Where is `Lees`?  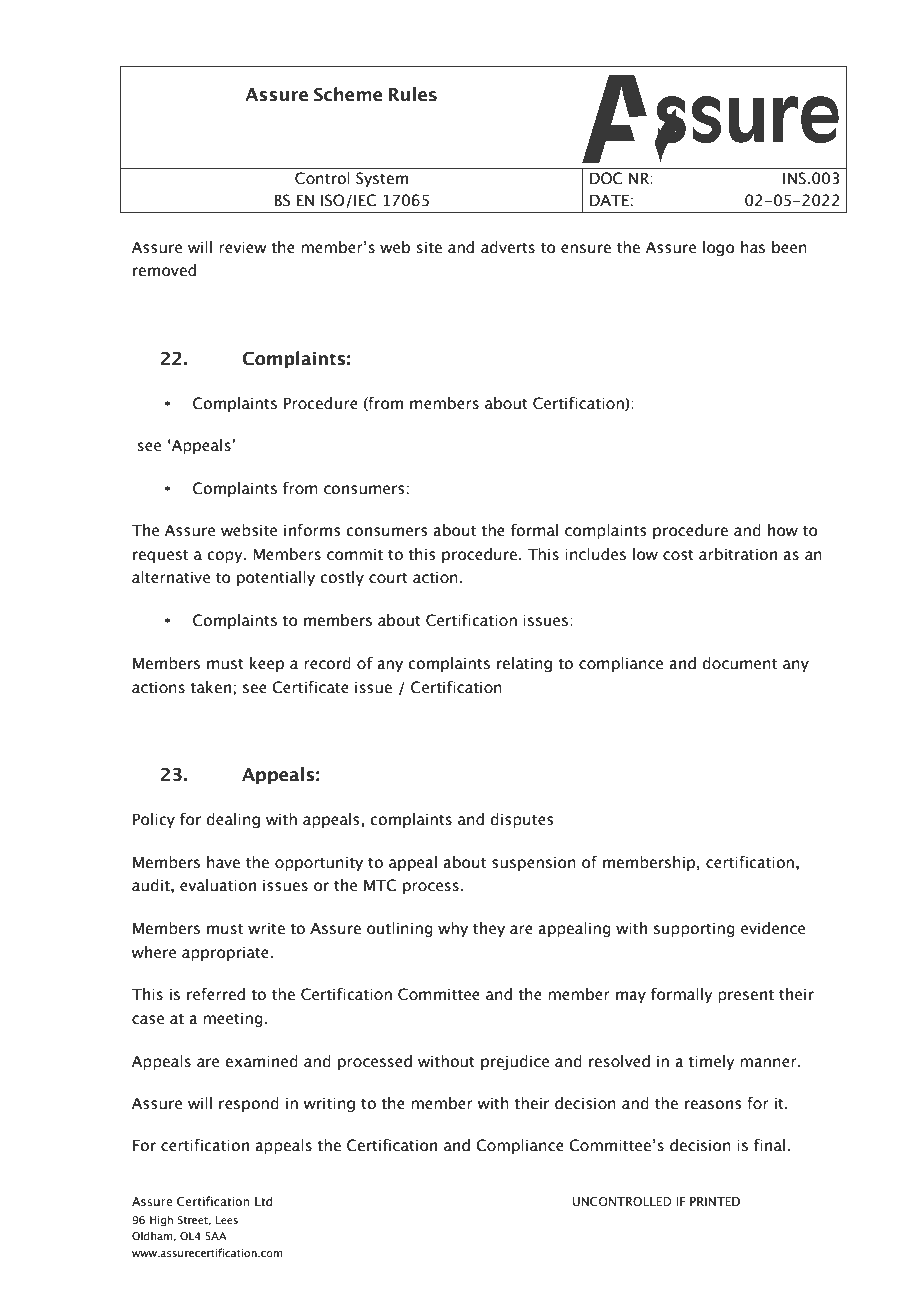 Lees is located at coordinates (227, 1220).
